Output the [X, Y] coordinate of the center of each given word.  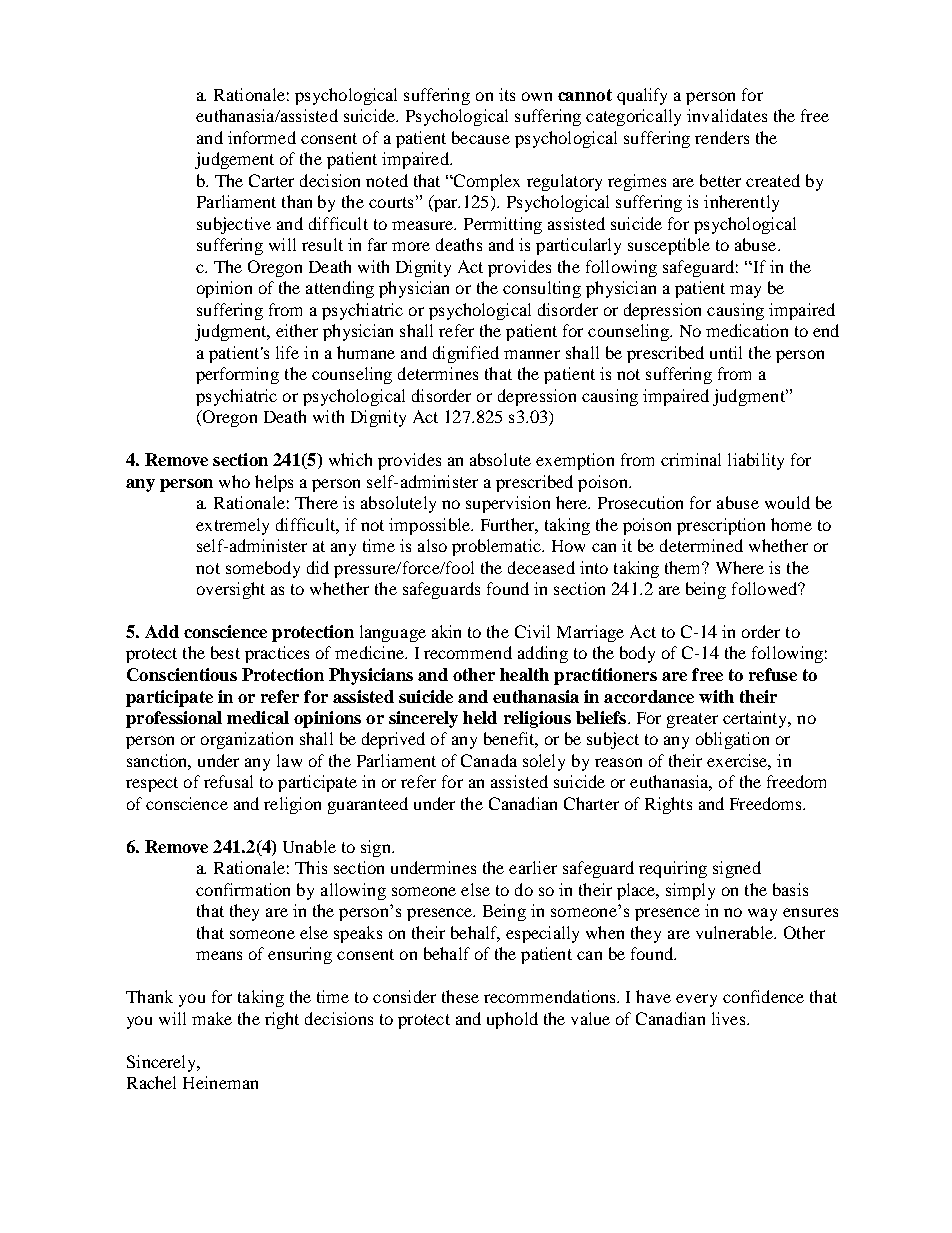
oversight [231, 590]
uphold [512, 1020]
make [212, 1018]
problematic [497, 547]
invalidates [727, 115]
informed [262, 137]
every [696, 1000]
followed [766, 588]
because [481, 137]
